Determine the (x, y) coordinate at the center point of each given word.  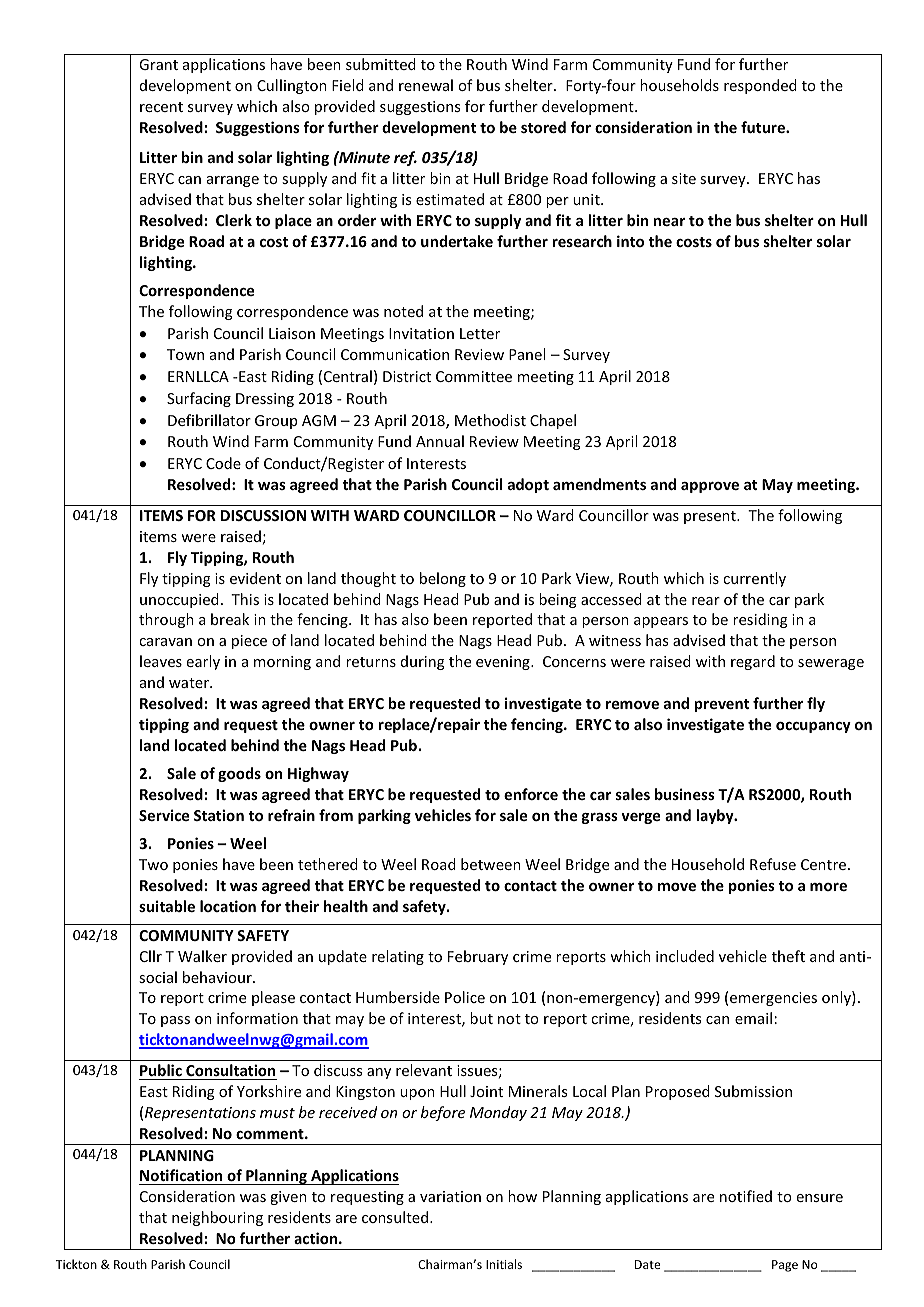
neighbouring (217, 1218)
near (669, 222)
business (685, 794)
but (481, 1018)
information (257, 1018)
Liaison (292, 333)
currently (754, 579)
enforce (531, 794)
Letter (480, 333)
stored (543, 127)
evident (255, 578)
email (753, 1018)
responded (760, 86)
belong (443, 579)
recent (161, 107)
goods (239, 774)
